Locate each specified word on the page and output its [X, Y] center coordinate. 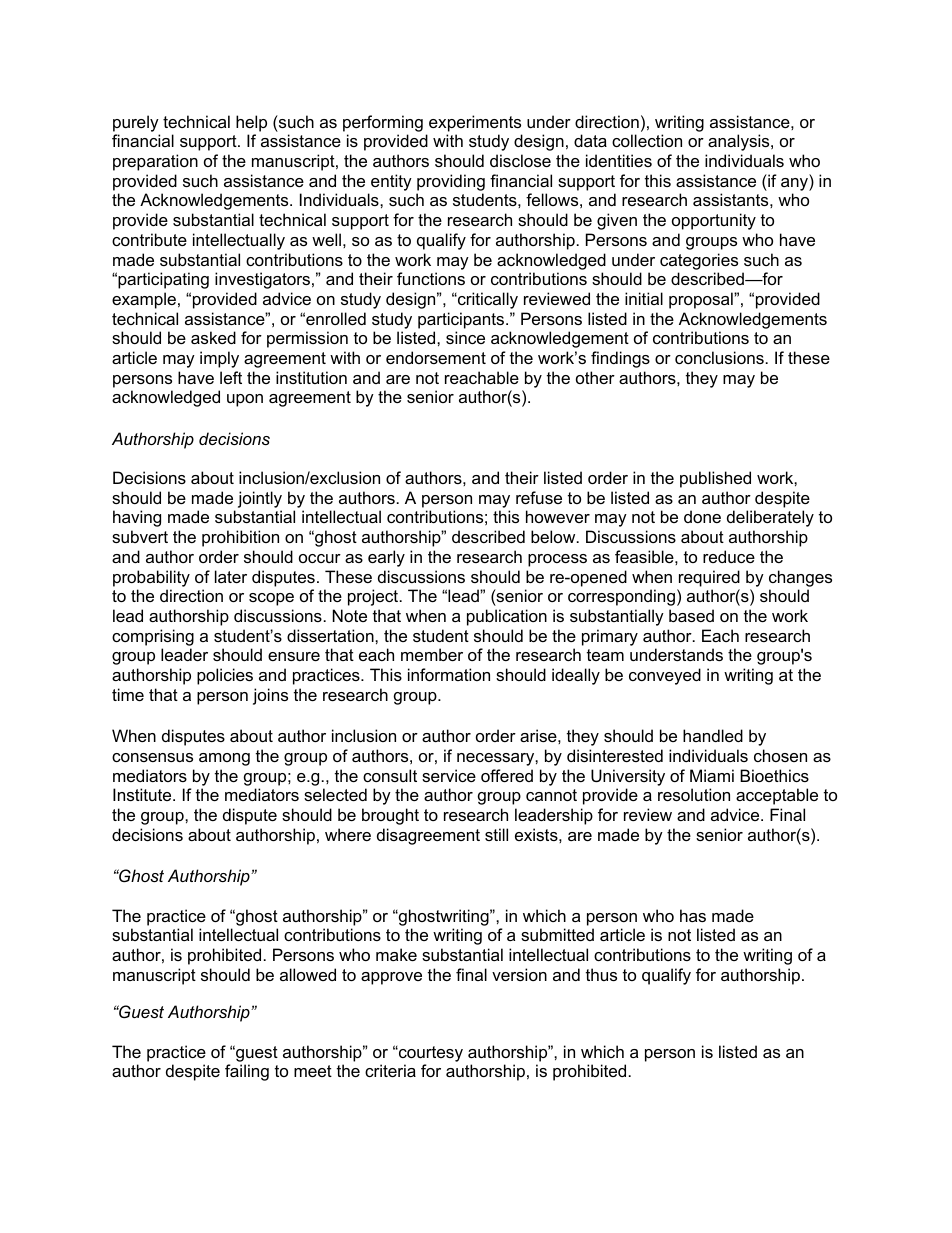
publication [507, 617]
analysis [740, 142]
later [231, 576]
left [231, 377]
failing [247, 1072]
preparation [155, 162]
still [496, 834]
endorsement [436, 357]
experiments [475, 123]
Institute [143, 794]
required [709, 578]
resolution [694, 794]
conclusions [719, 357]
